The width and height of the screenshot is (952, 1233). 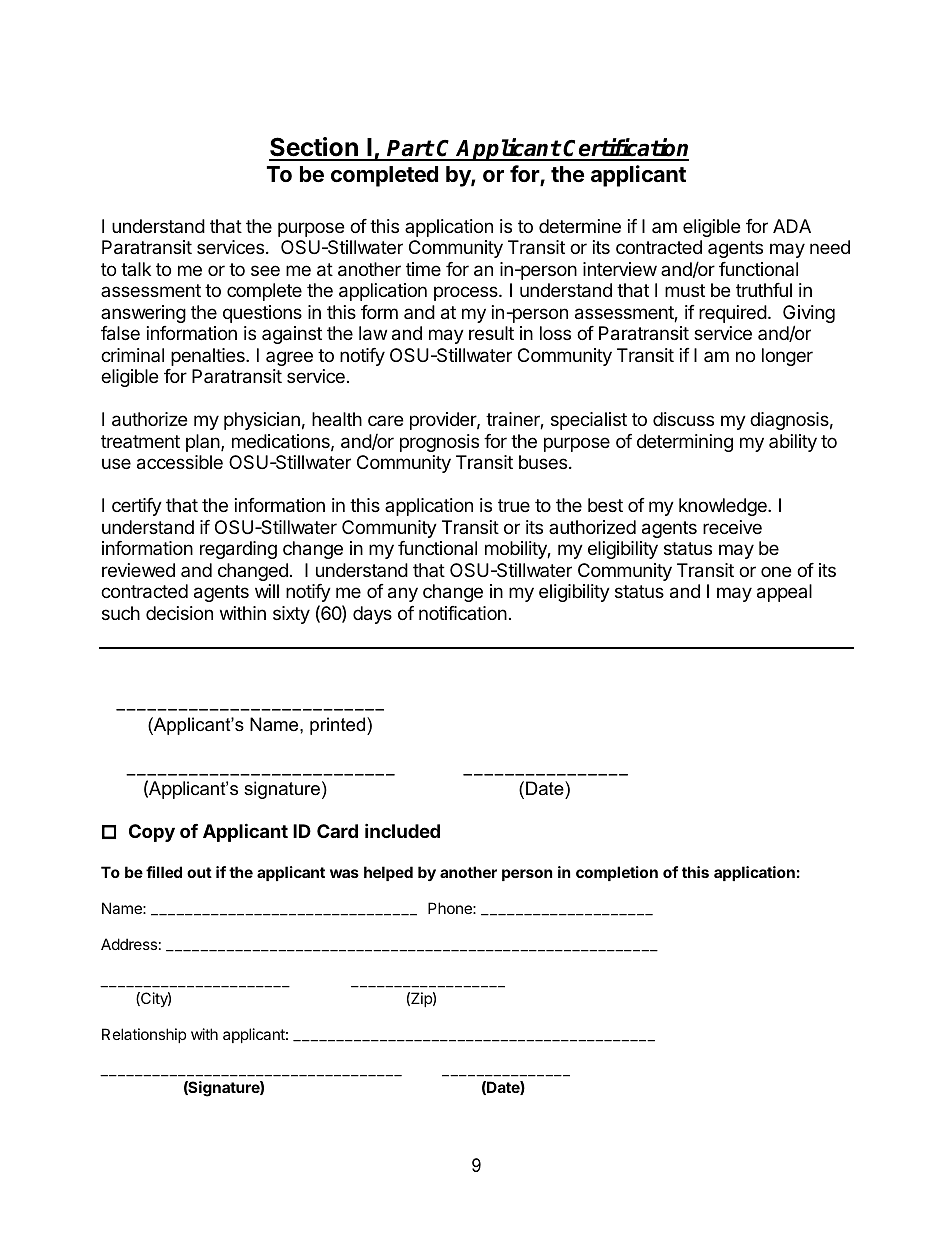 What do you see at coordinates (314, 148) in the screenshot?
I see `Section` at bounding box center [314, 148].
